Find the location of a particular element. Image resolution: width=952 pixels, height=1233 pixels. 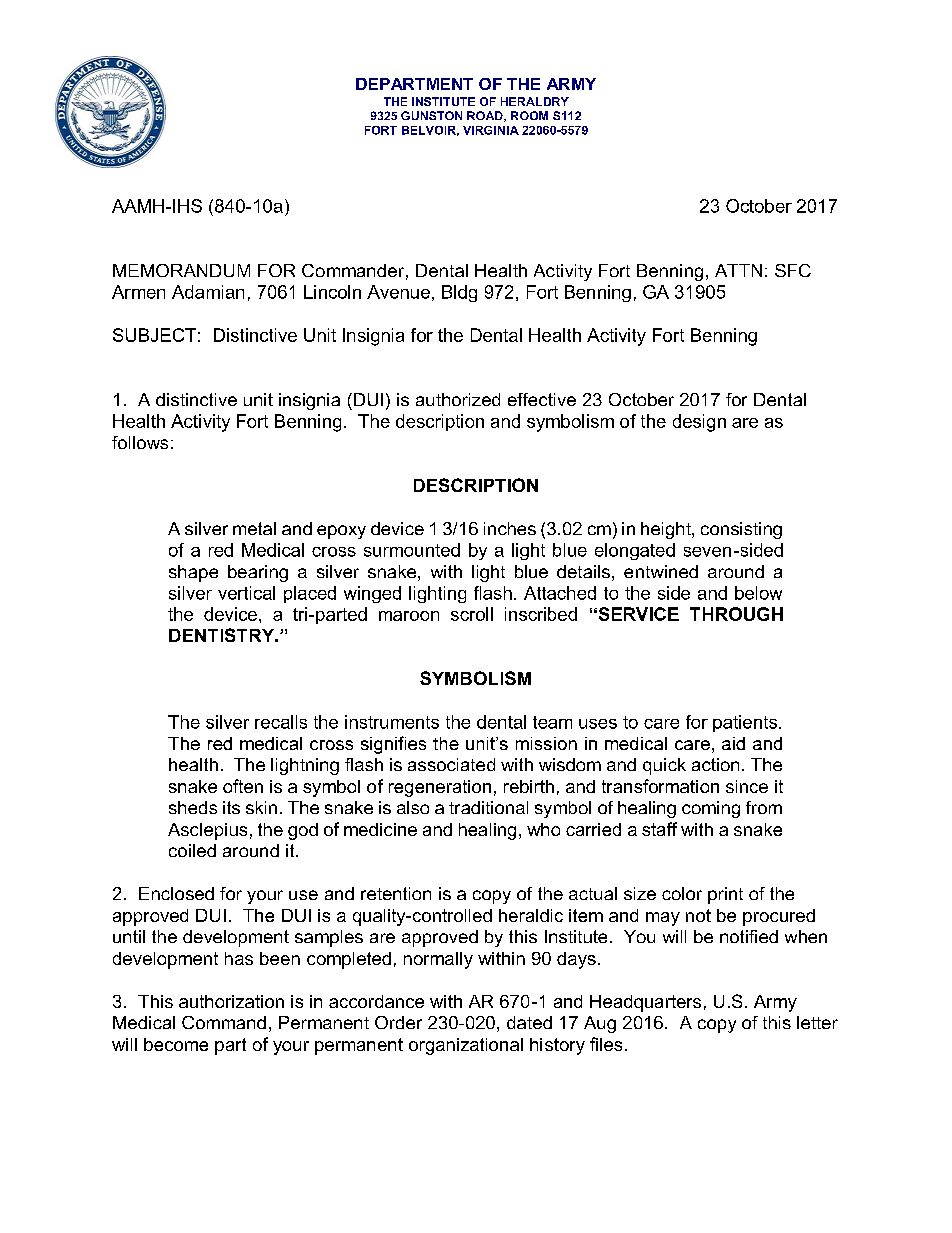

coming is located at coordinates (711, 809).
